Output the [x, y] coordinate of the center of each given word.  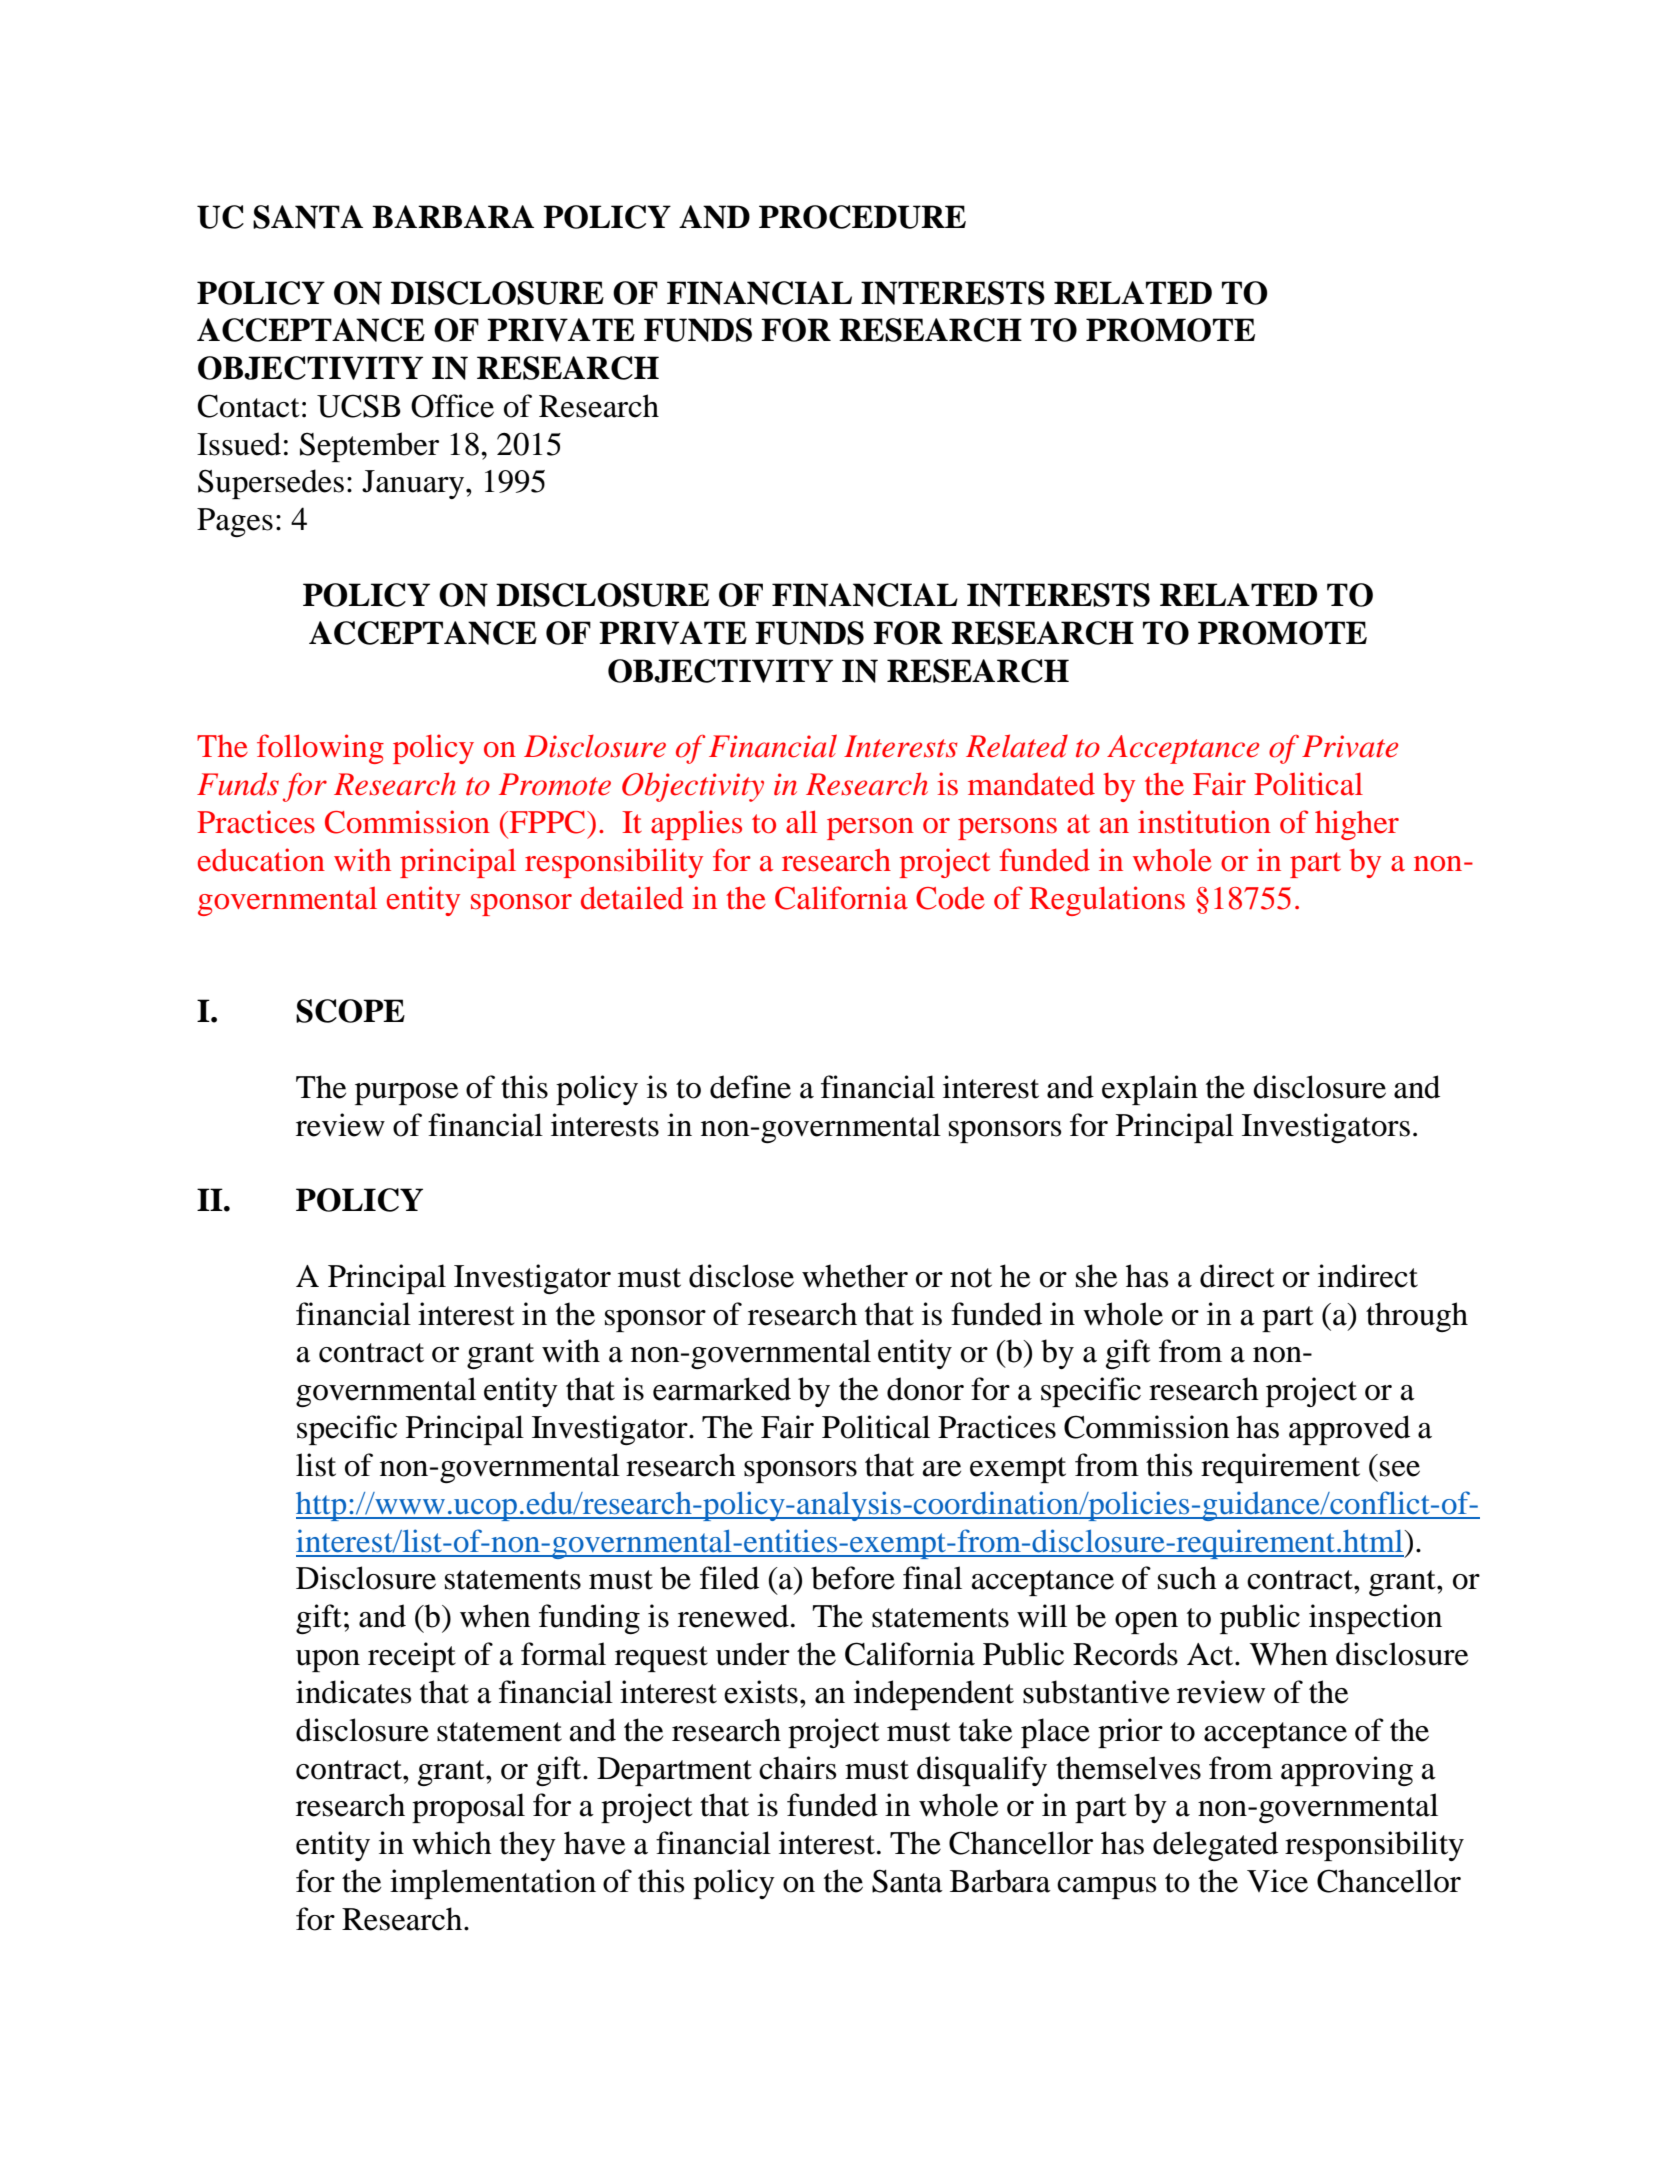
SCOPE [350, 1011]
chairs [797, 1768]
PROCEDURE [862, 217]
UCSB [359, 406]
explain [1150, 1090]
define [750, 1087]
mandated [1031, 784]
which [452, 1843]
